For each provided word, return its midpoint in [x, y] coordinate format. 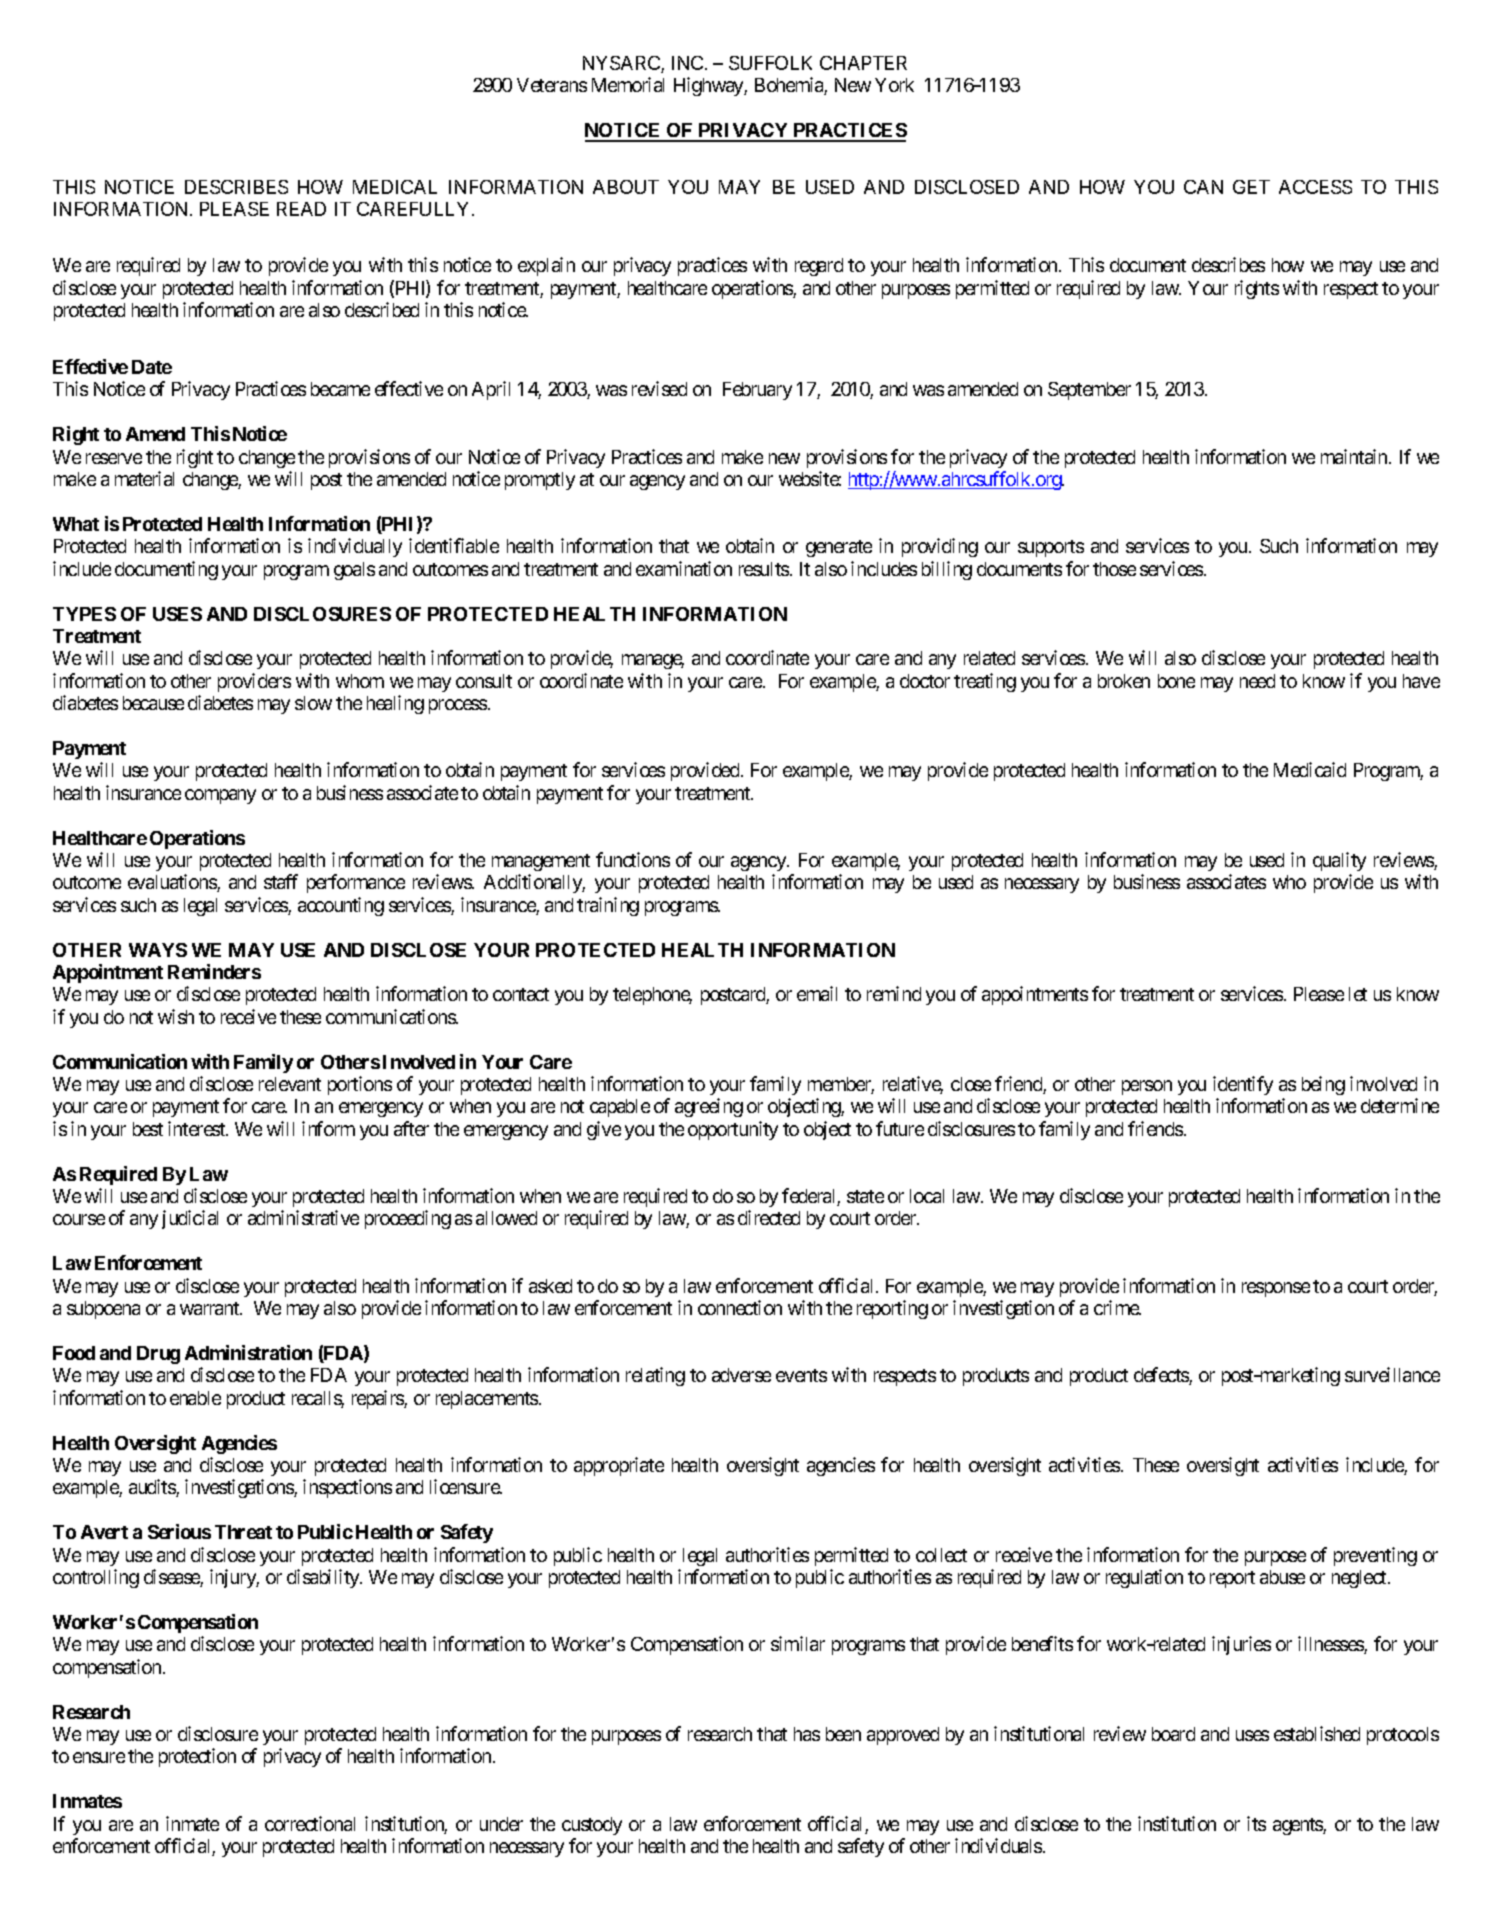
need [1257, 681]
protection [197, 1757]
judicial [190, 1219]
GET [1251, 187]
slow [313, 703]
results [764, 569]
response [1276, 1289]
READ [301, 209]
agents [1298, 1826]
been [843, 1734]
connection [740, 1307]
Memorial [628, 84]
